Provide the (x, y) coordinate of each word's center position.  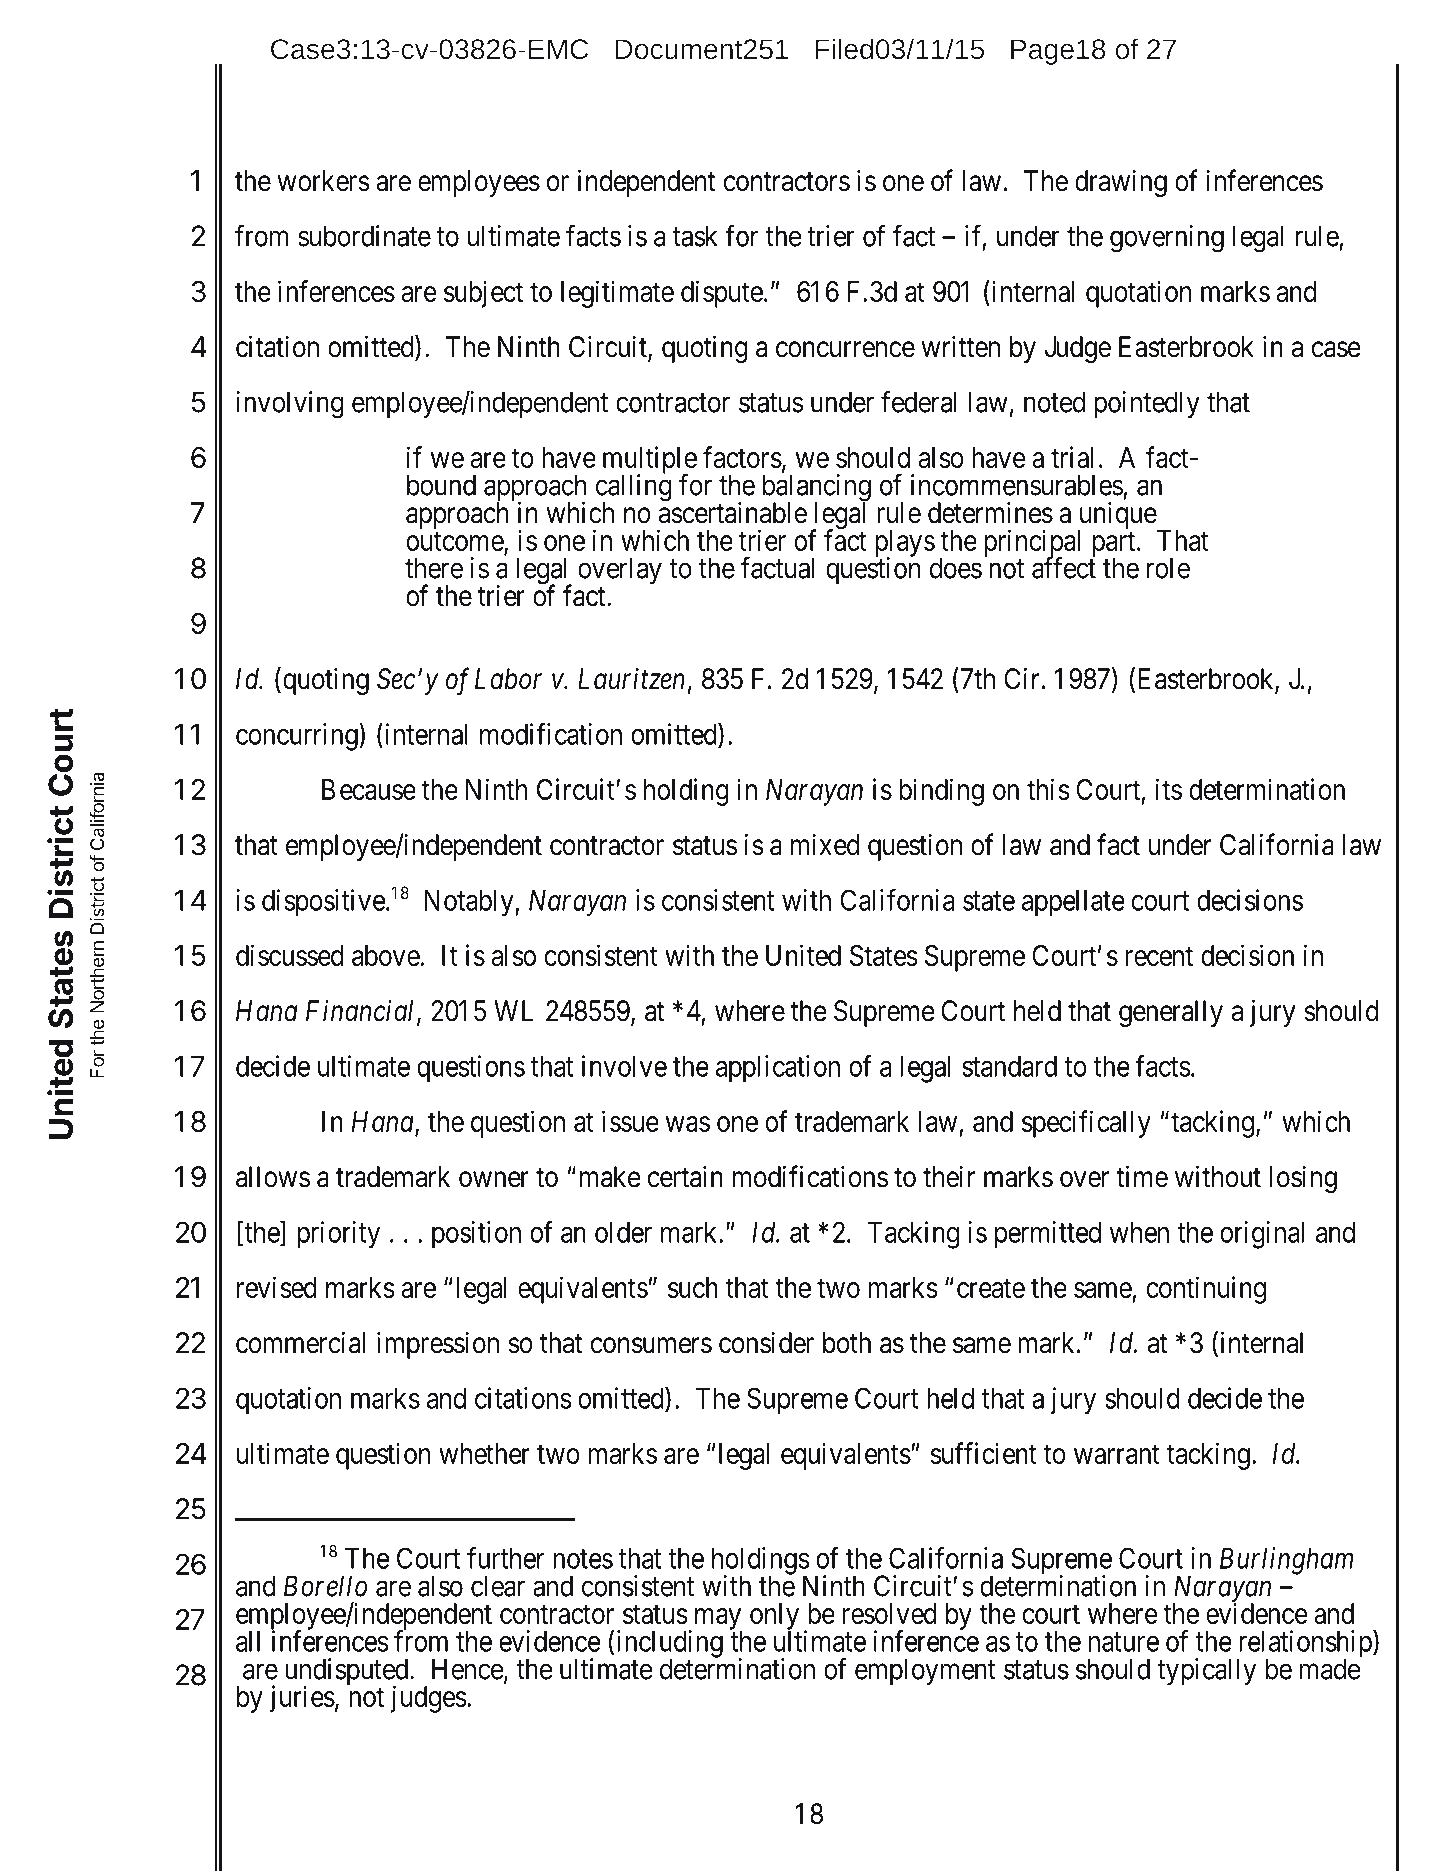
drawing (1121, 183)
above (386, 955)
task (695, 236)
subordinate (364, 236)
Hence (468, 1669)
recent (1159, 956)
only (774, 1617)
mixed (825, 845)
